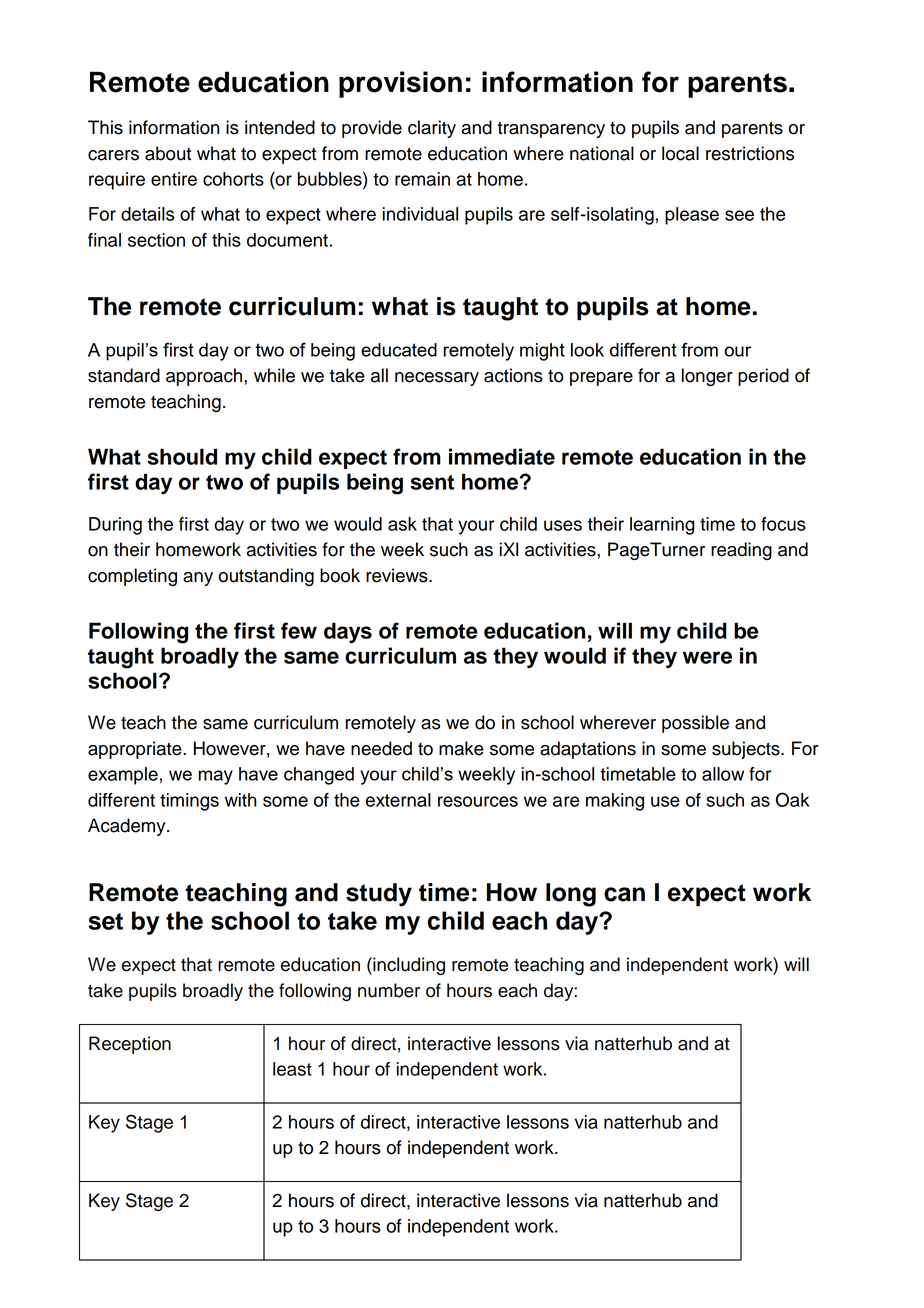  Describe the element at coordinates (723, 774) in the image. I see `allow` at that location.
